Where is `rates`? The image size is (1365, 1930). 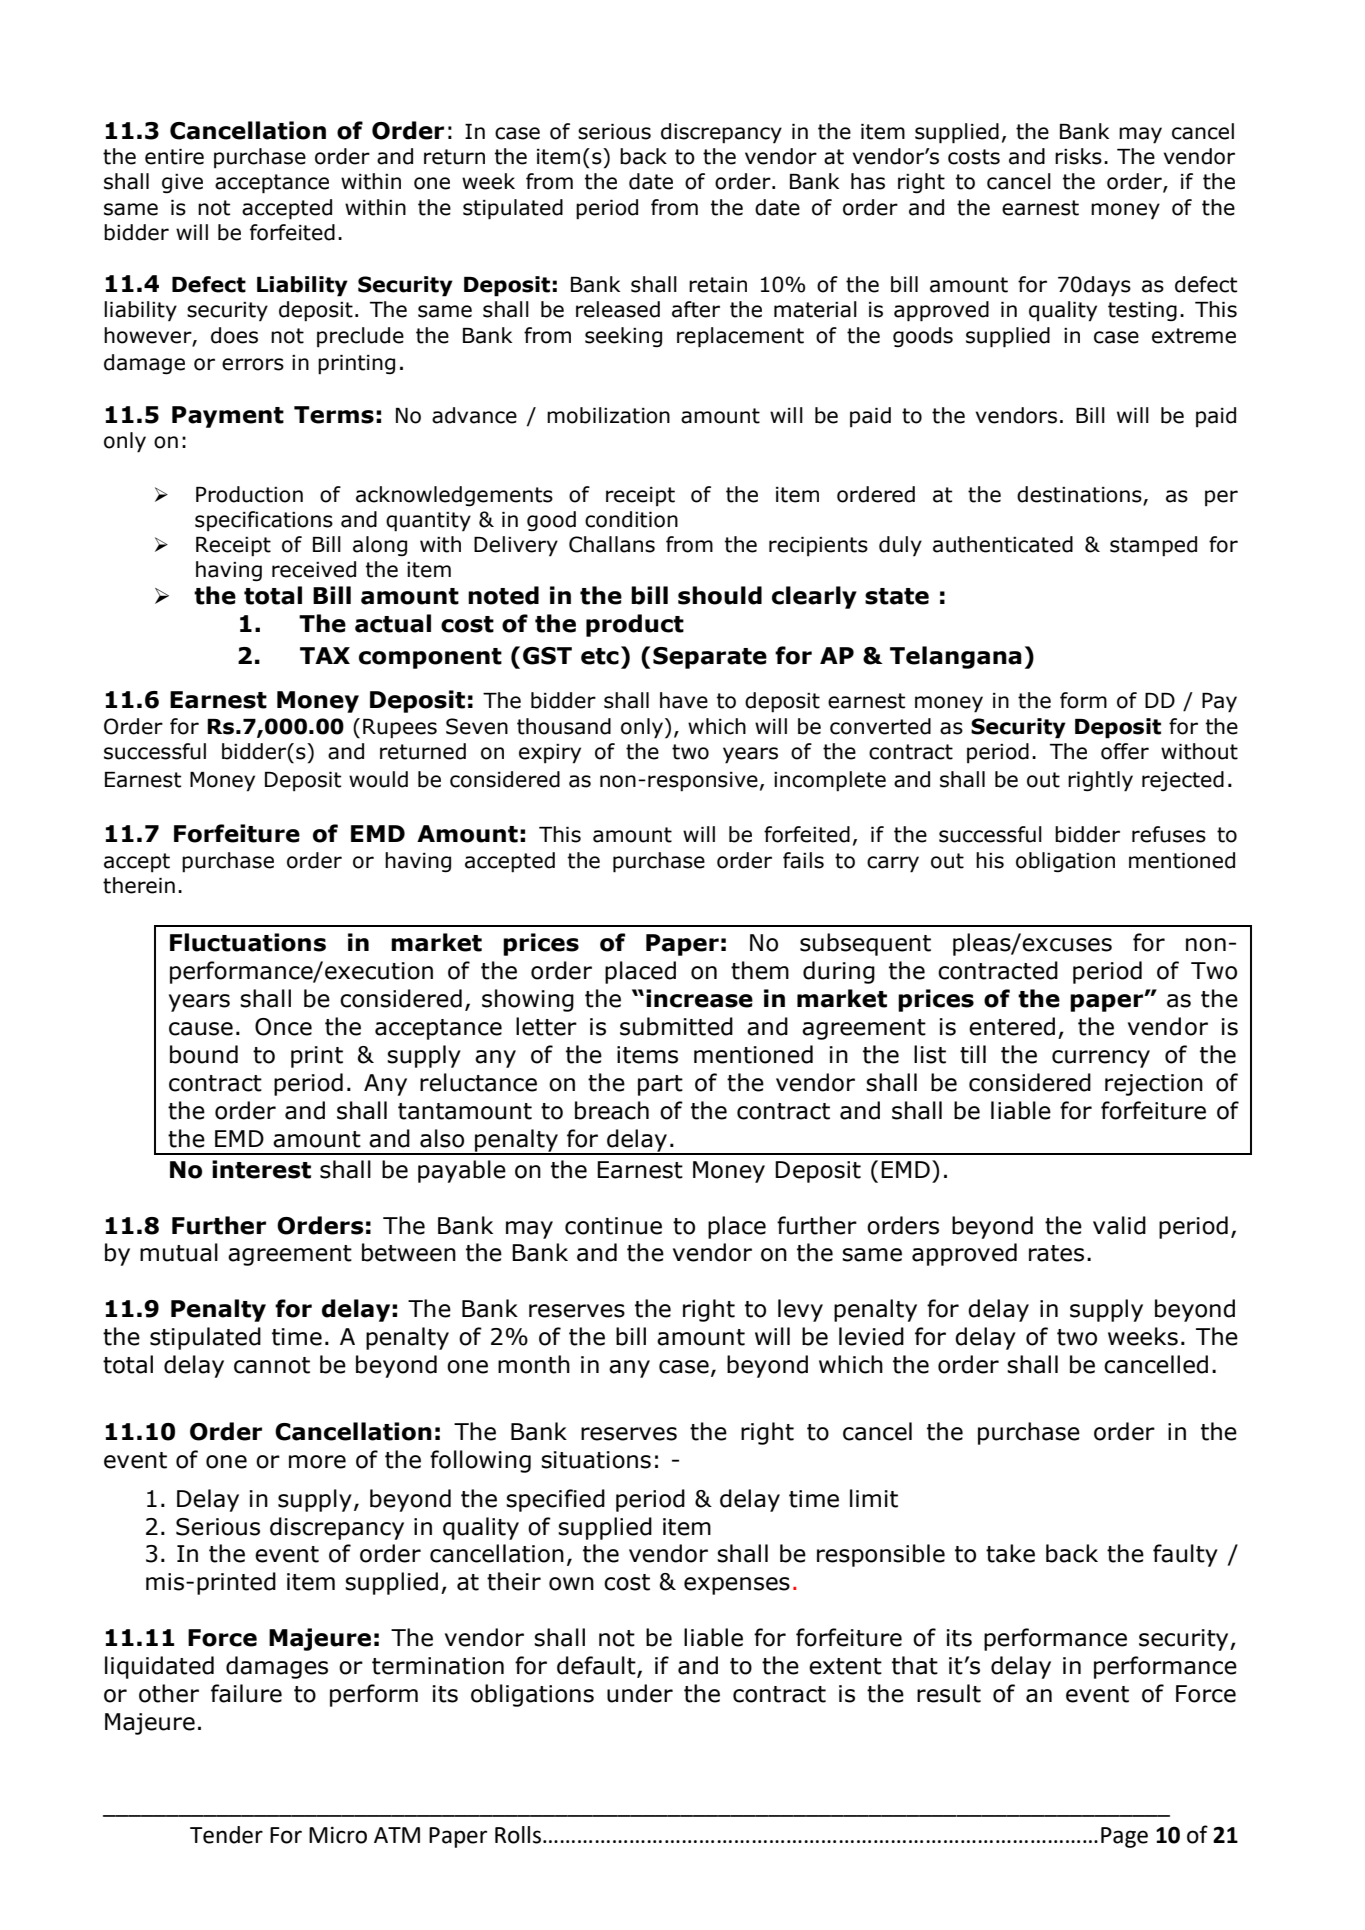 rates is located at coordinates (1056, 1253).
